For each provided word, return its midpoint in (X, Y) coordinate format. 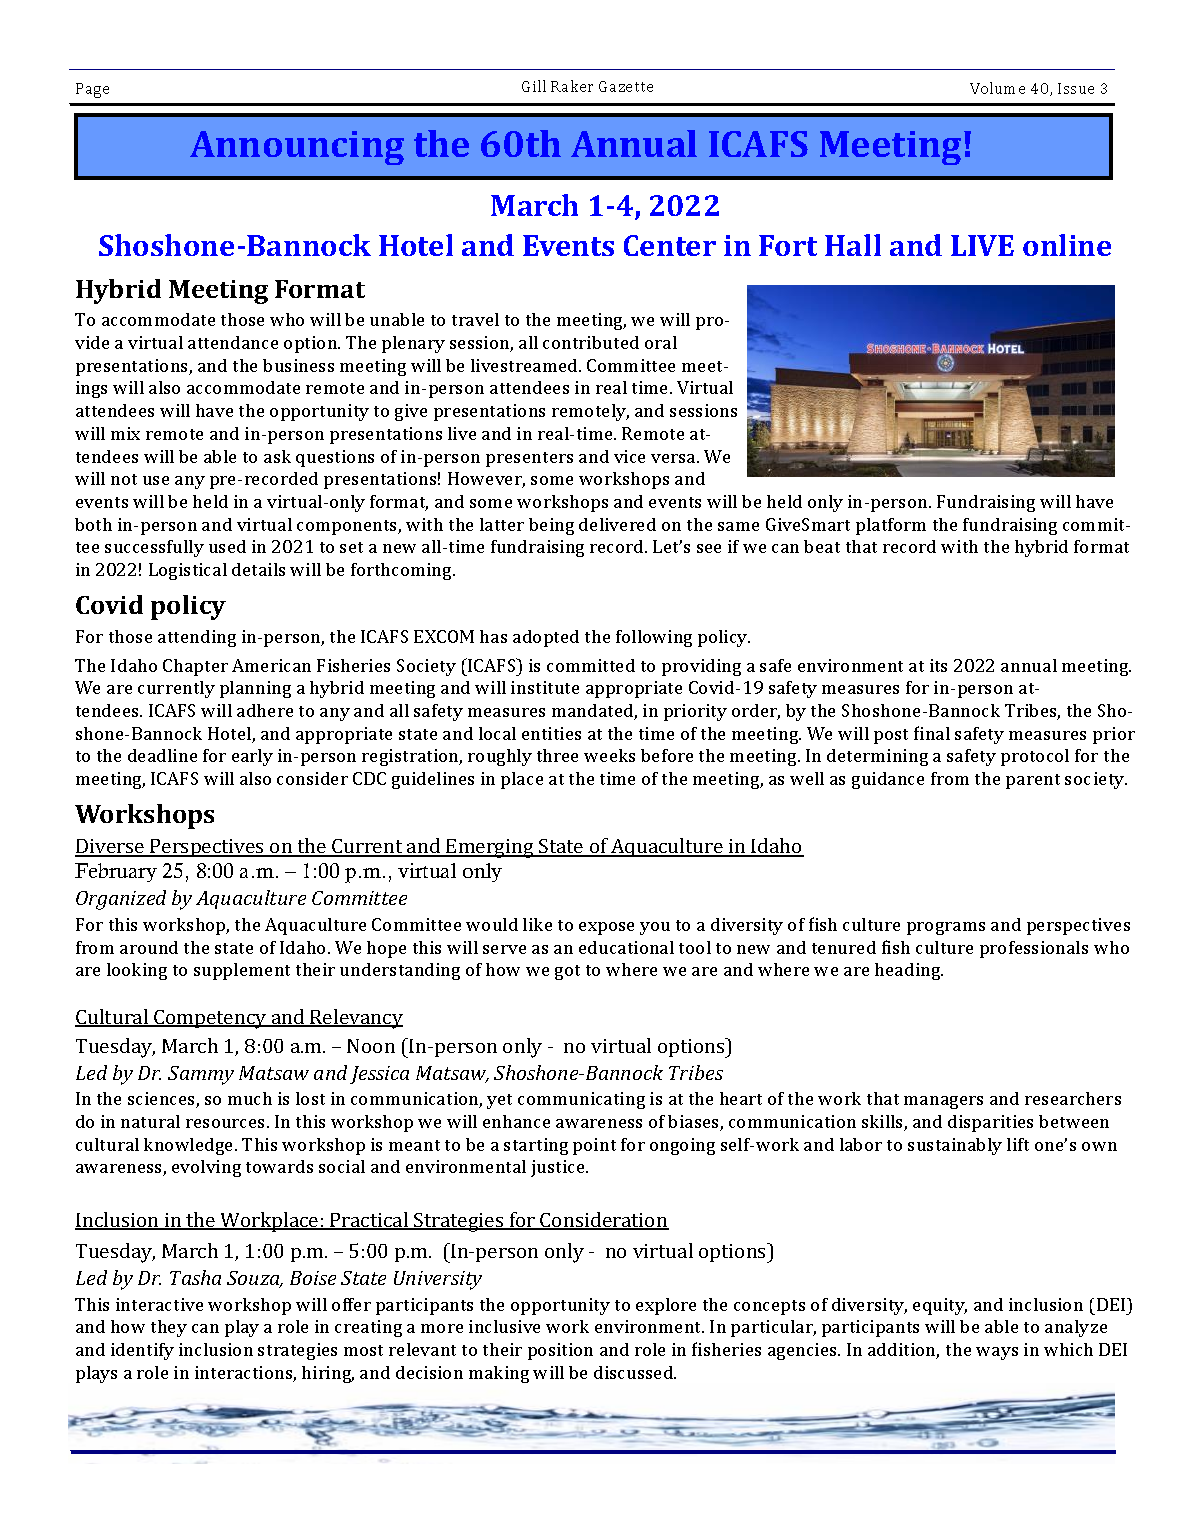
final (932, 733)
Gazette (626, 86)
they (169, 1328)
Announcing (297, 148)
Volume (997, 88)
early (252, 757)
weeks (609, 755)
